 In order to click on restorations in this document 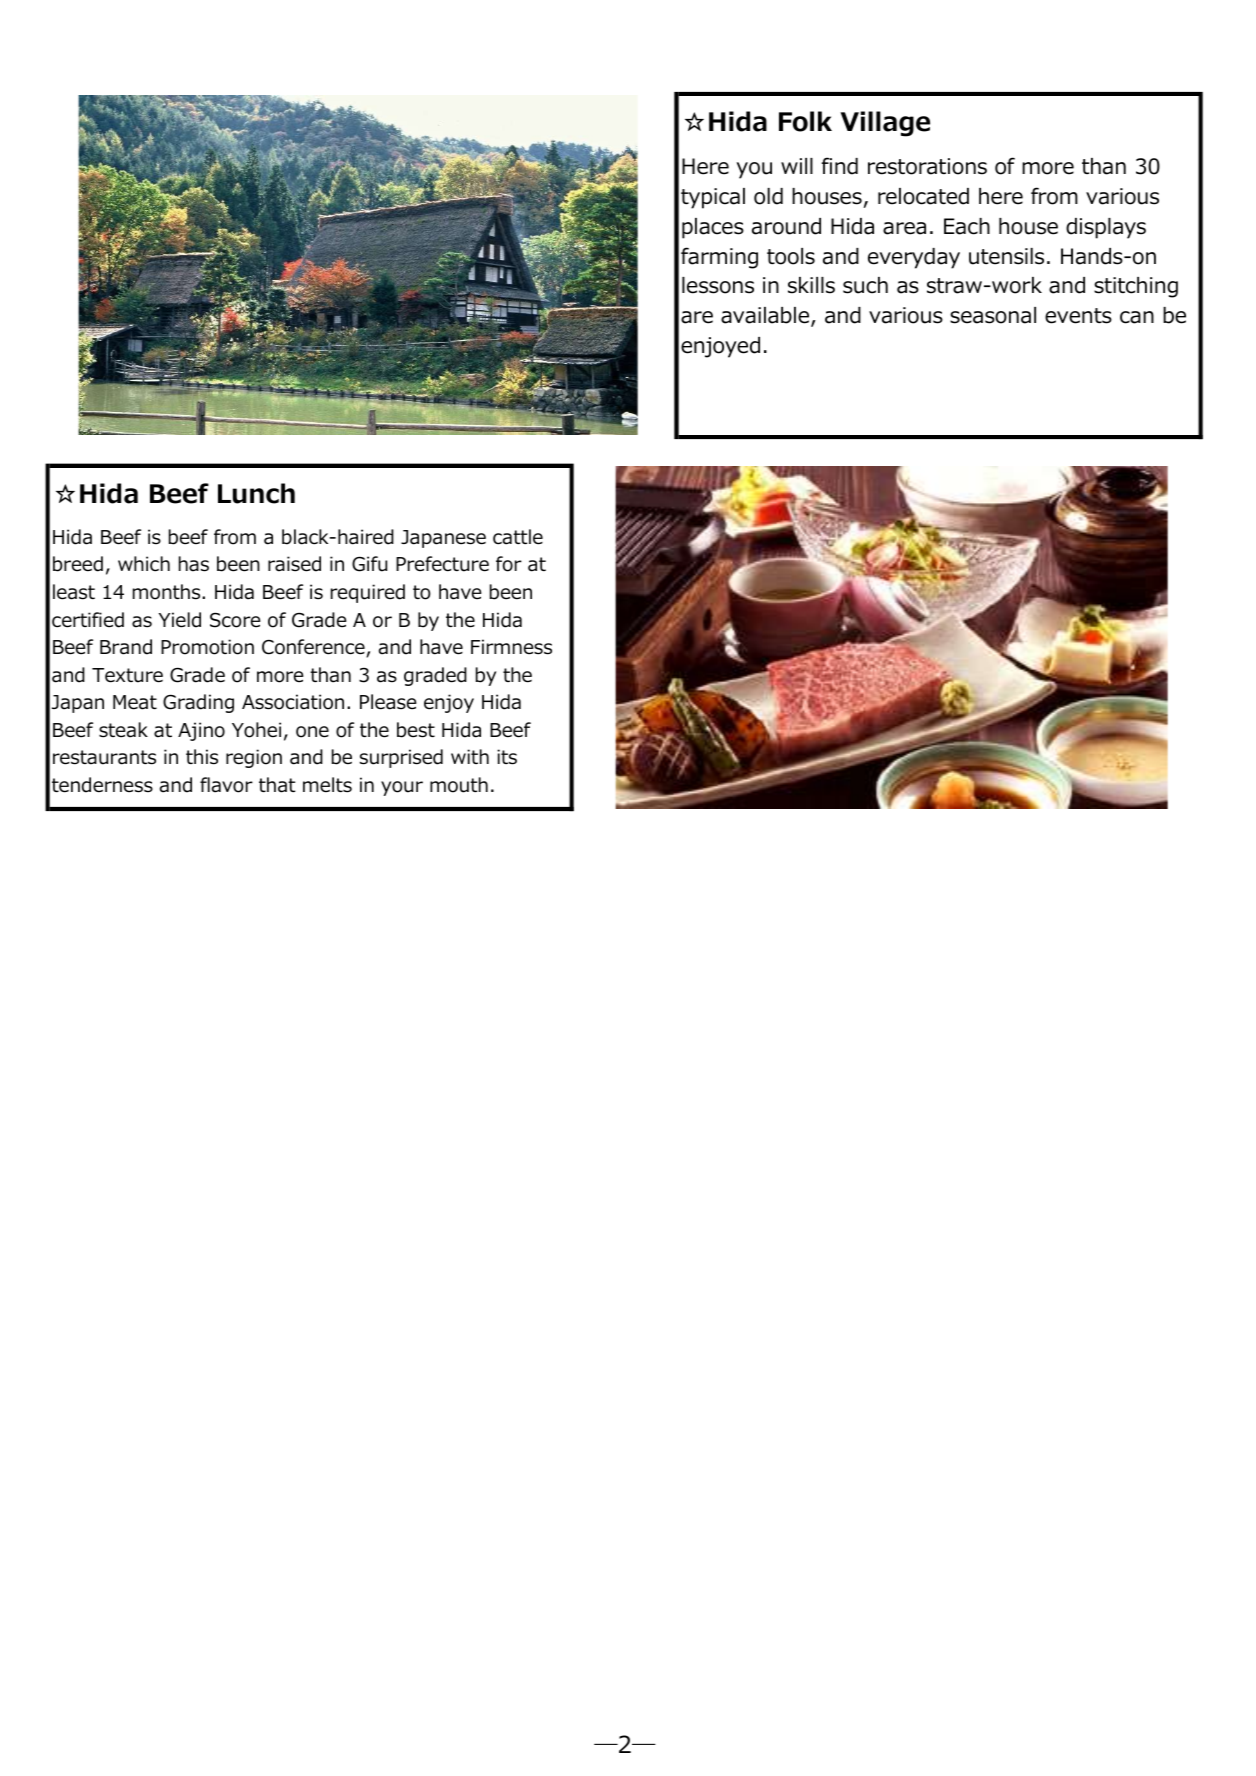, I will do `click(927, 166)`.
